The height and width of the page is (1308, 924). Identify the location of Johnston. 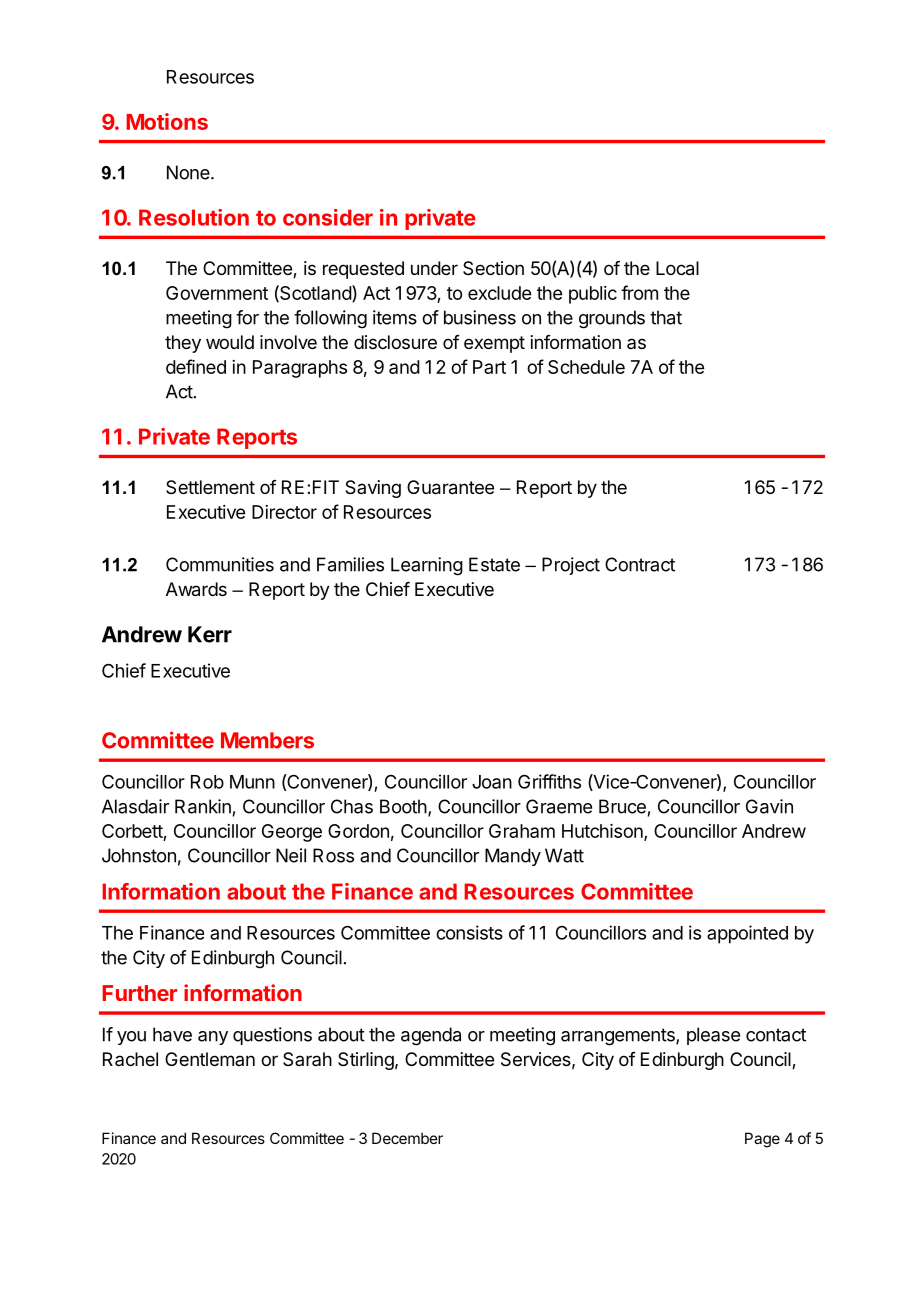
(139, 855).
